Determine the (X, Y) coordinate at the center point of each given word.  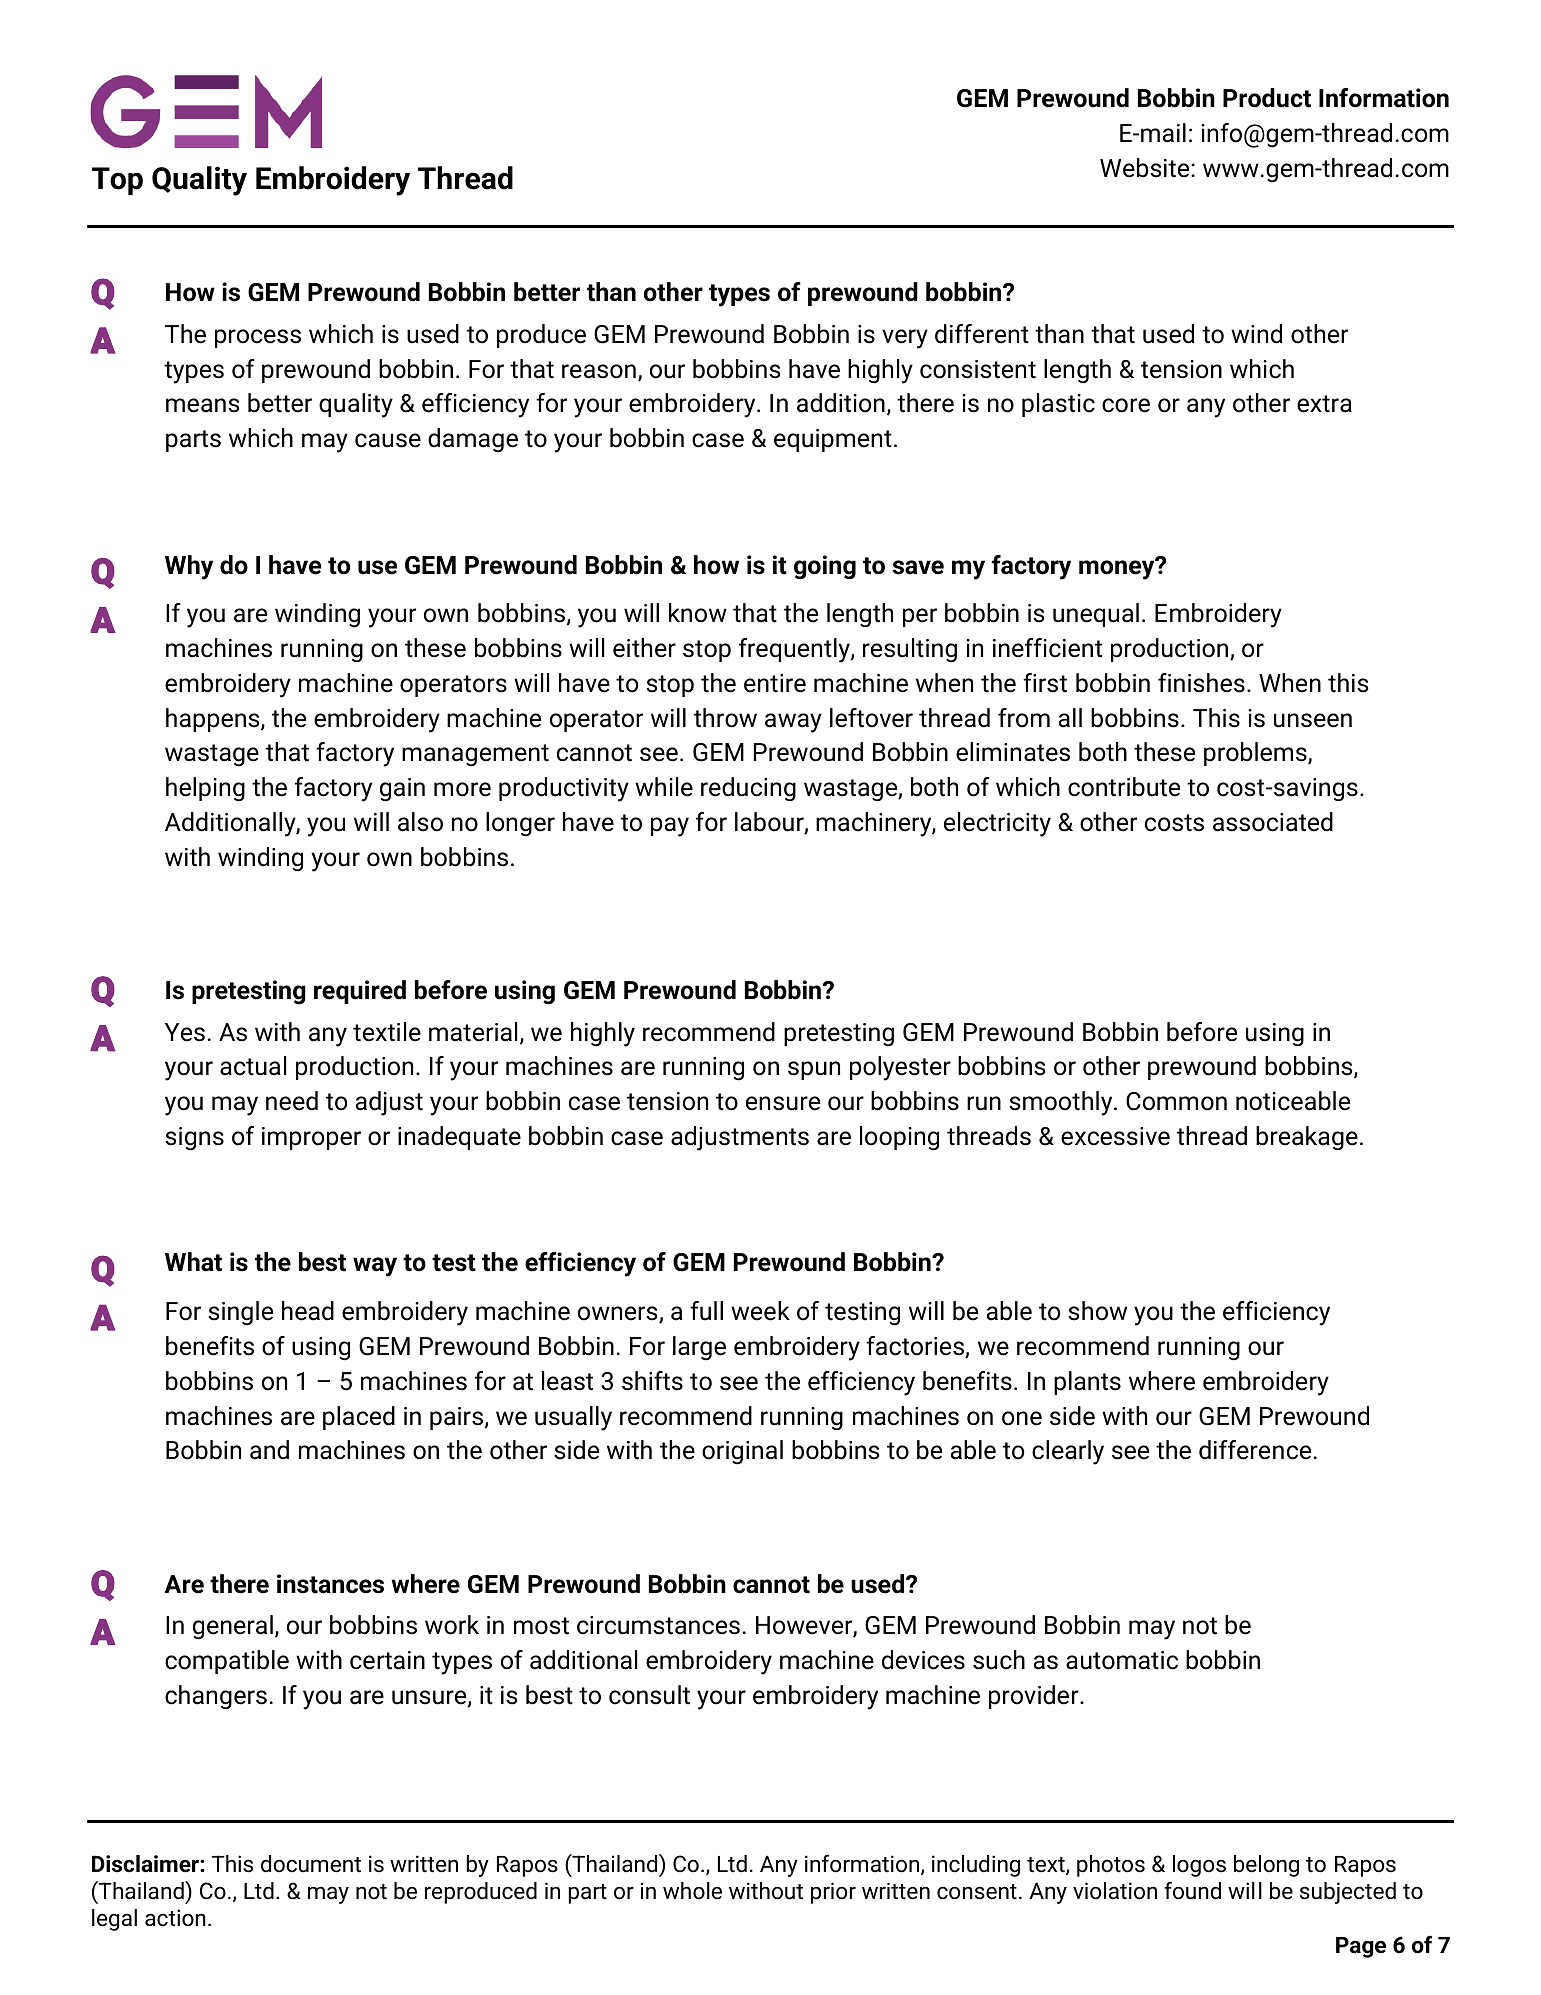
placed (359, 1418)
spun (814, 1070)
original (742, 1452)
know (698, 613)
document (311, 1864)
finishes (1201, 683)
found (1192, 1890)
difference (1255, 1450)
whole (692, 1891)
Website (1146, 168)
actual (253, 1066)
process (258, 338)
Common (1176, 1101)
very (905, 339)
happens (214, 720)
